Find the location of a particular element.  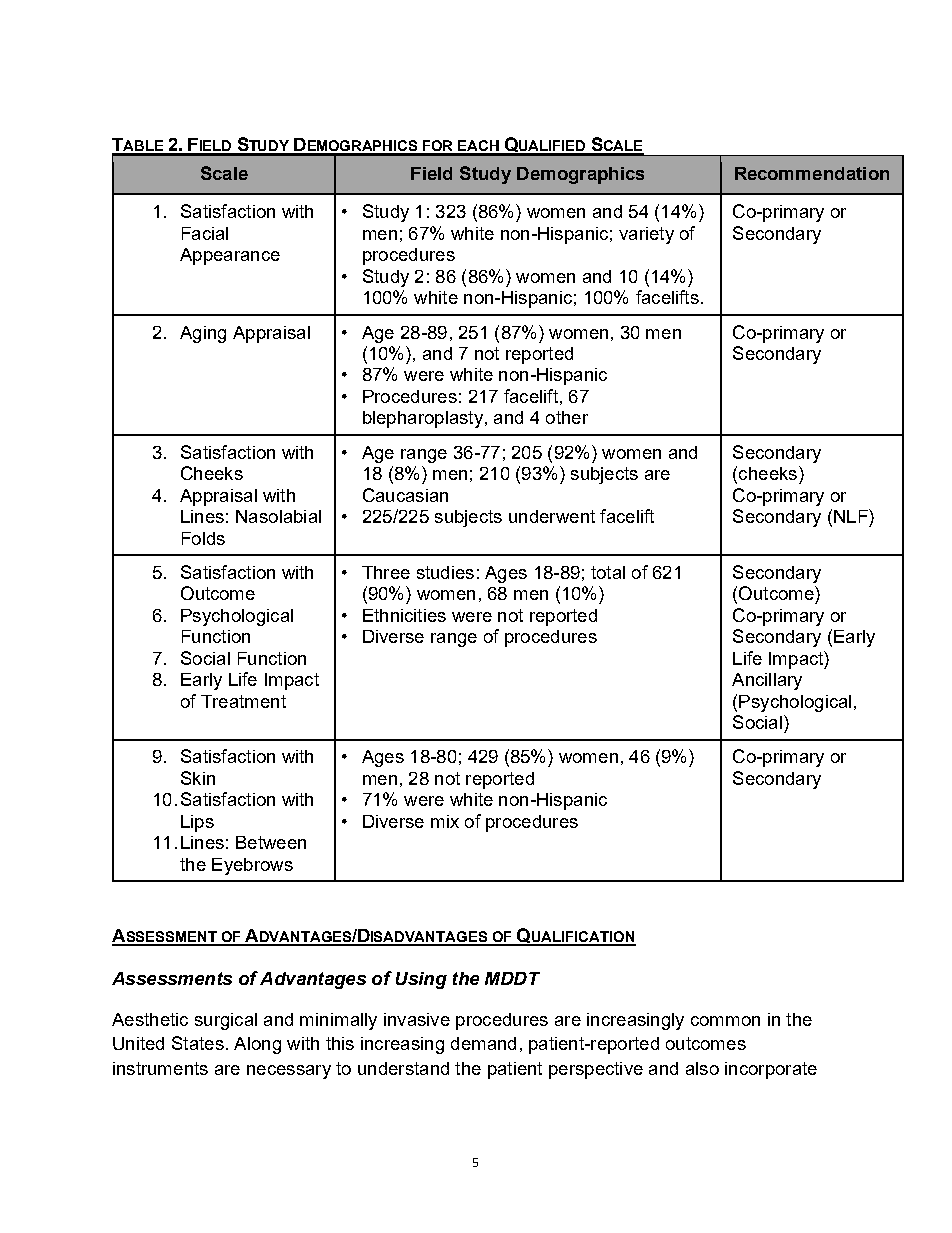

demand is located at coordinates (483, 1043).
